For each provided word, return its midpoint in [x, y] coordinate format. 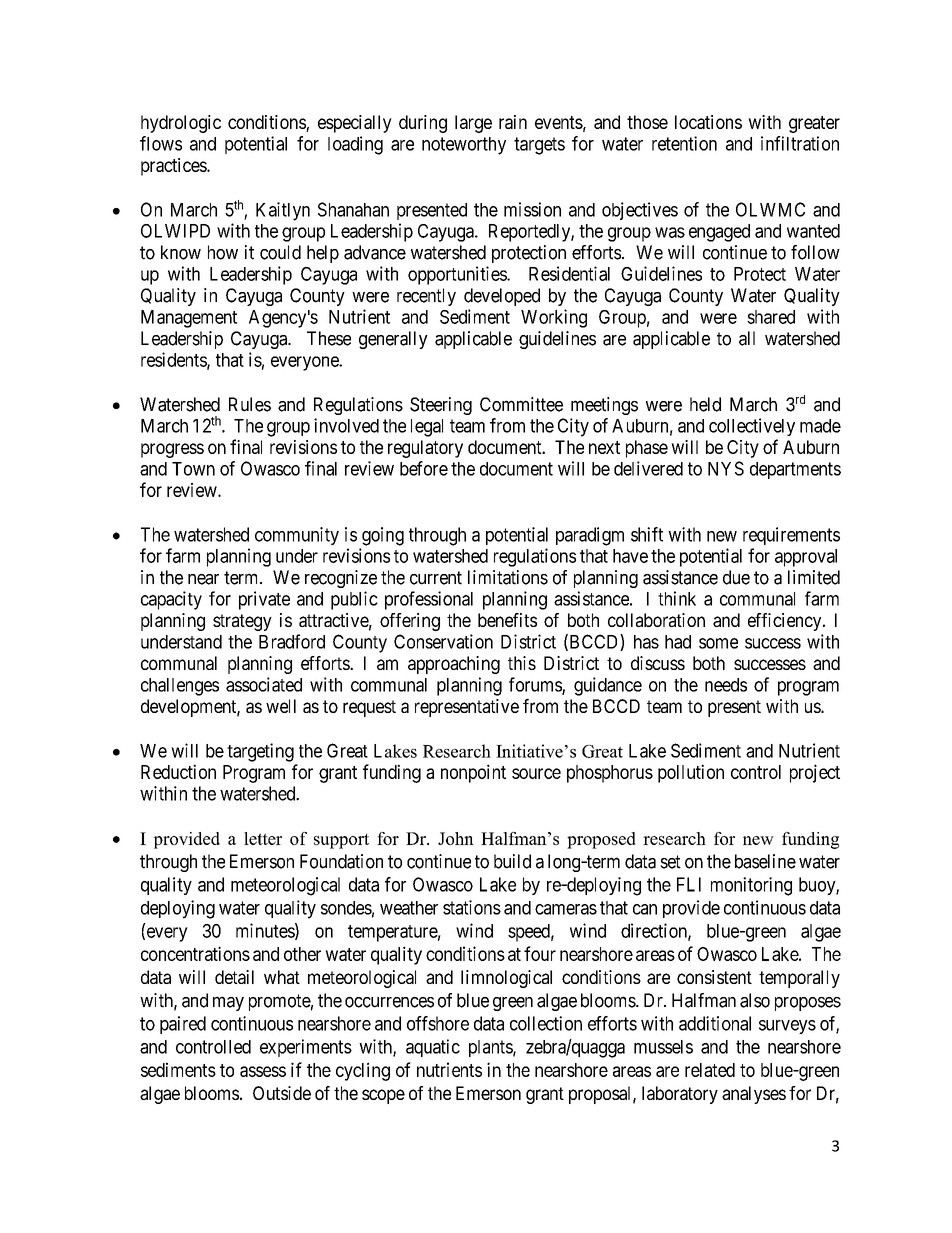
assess [263, 1071]
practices [174, 167]
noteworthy [464, 146]
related [710, 1070]
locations [708, 122]
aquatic [433, 1048]
